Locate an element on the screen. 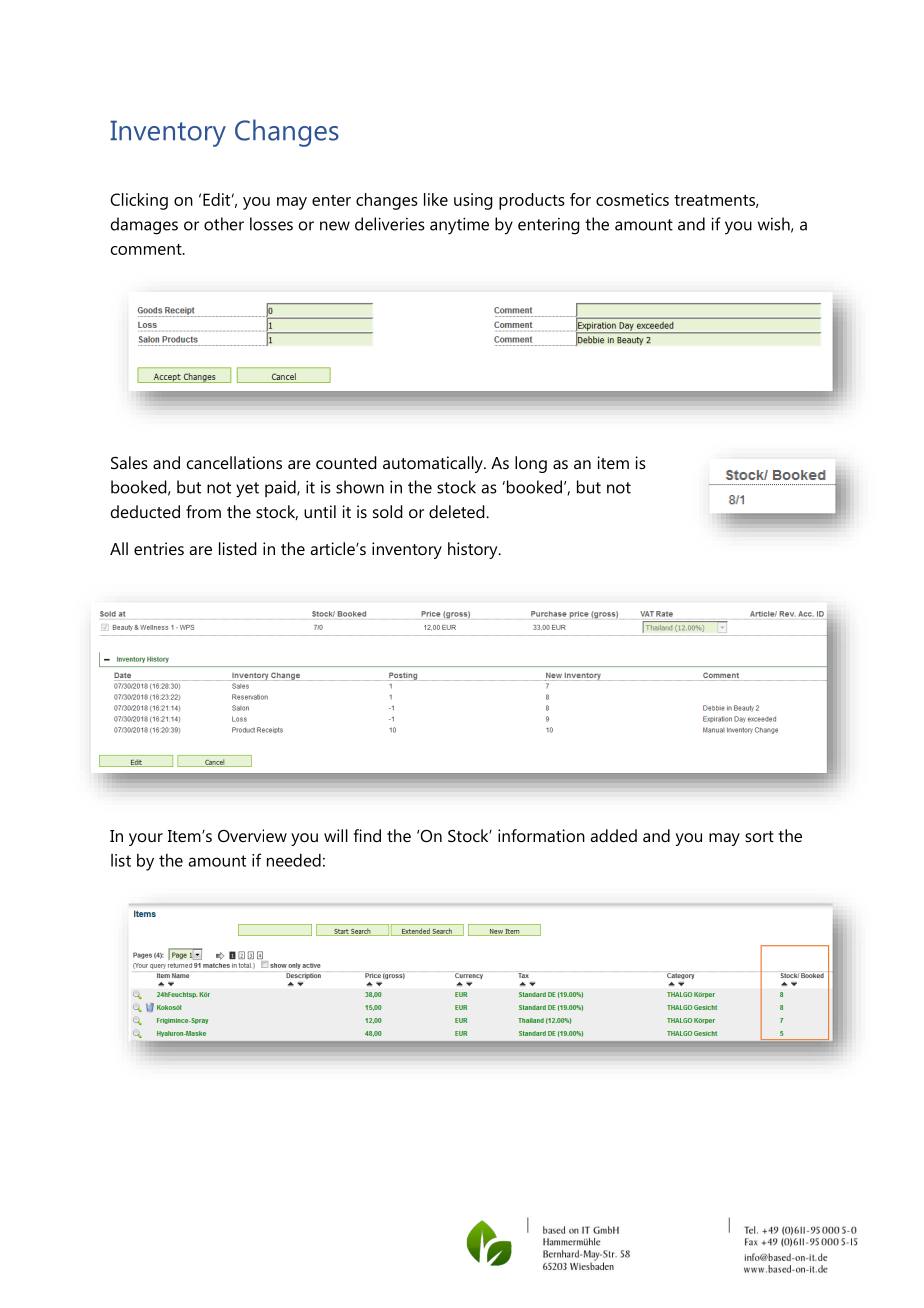 The height and width of the screenshot is (1308, 924). deleted is located at coordinates (458, 511).
